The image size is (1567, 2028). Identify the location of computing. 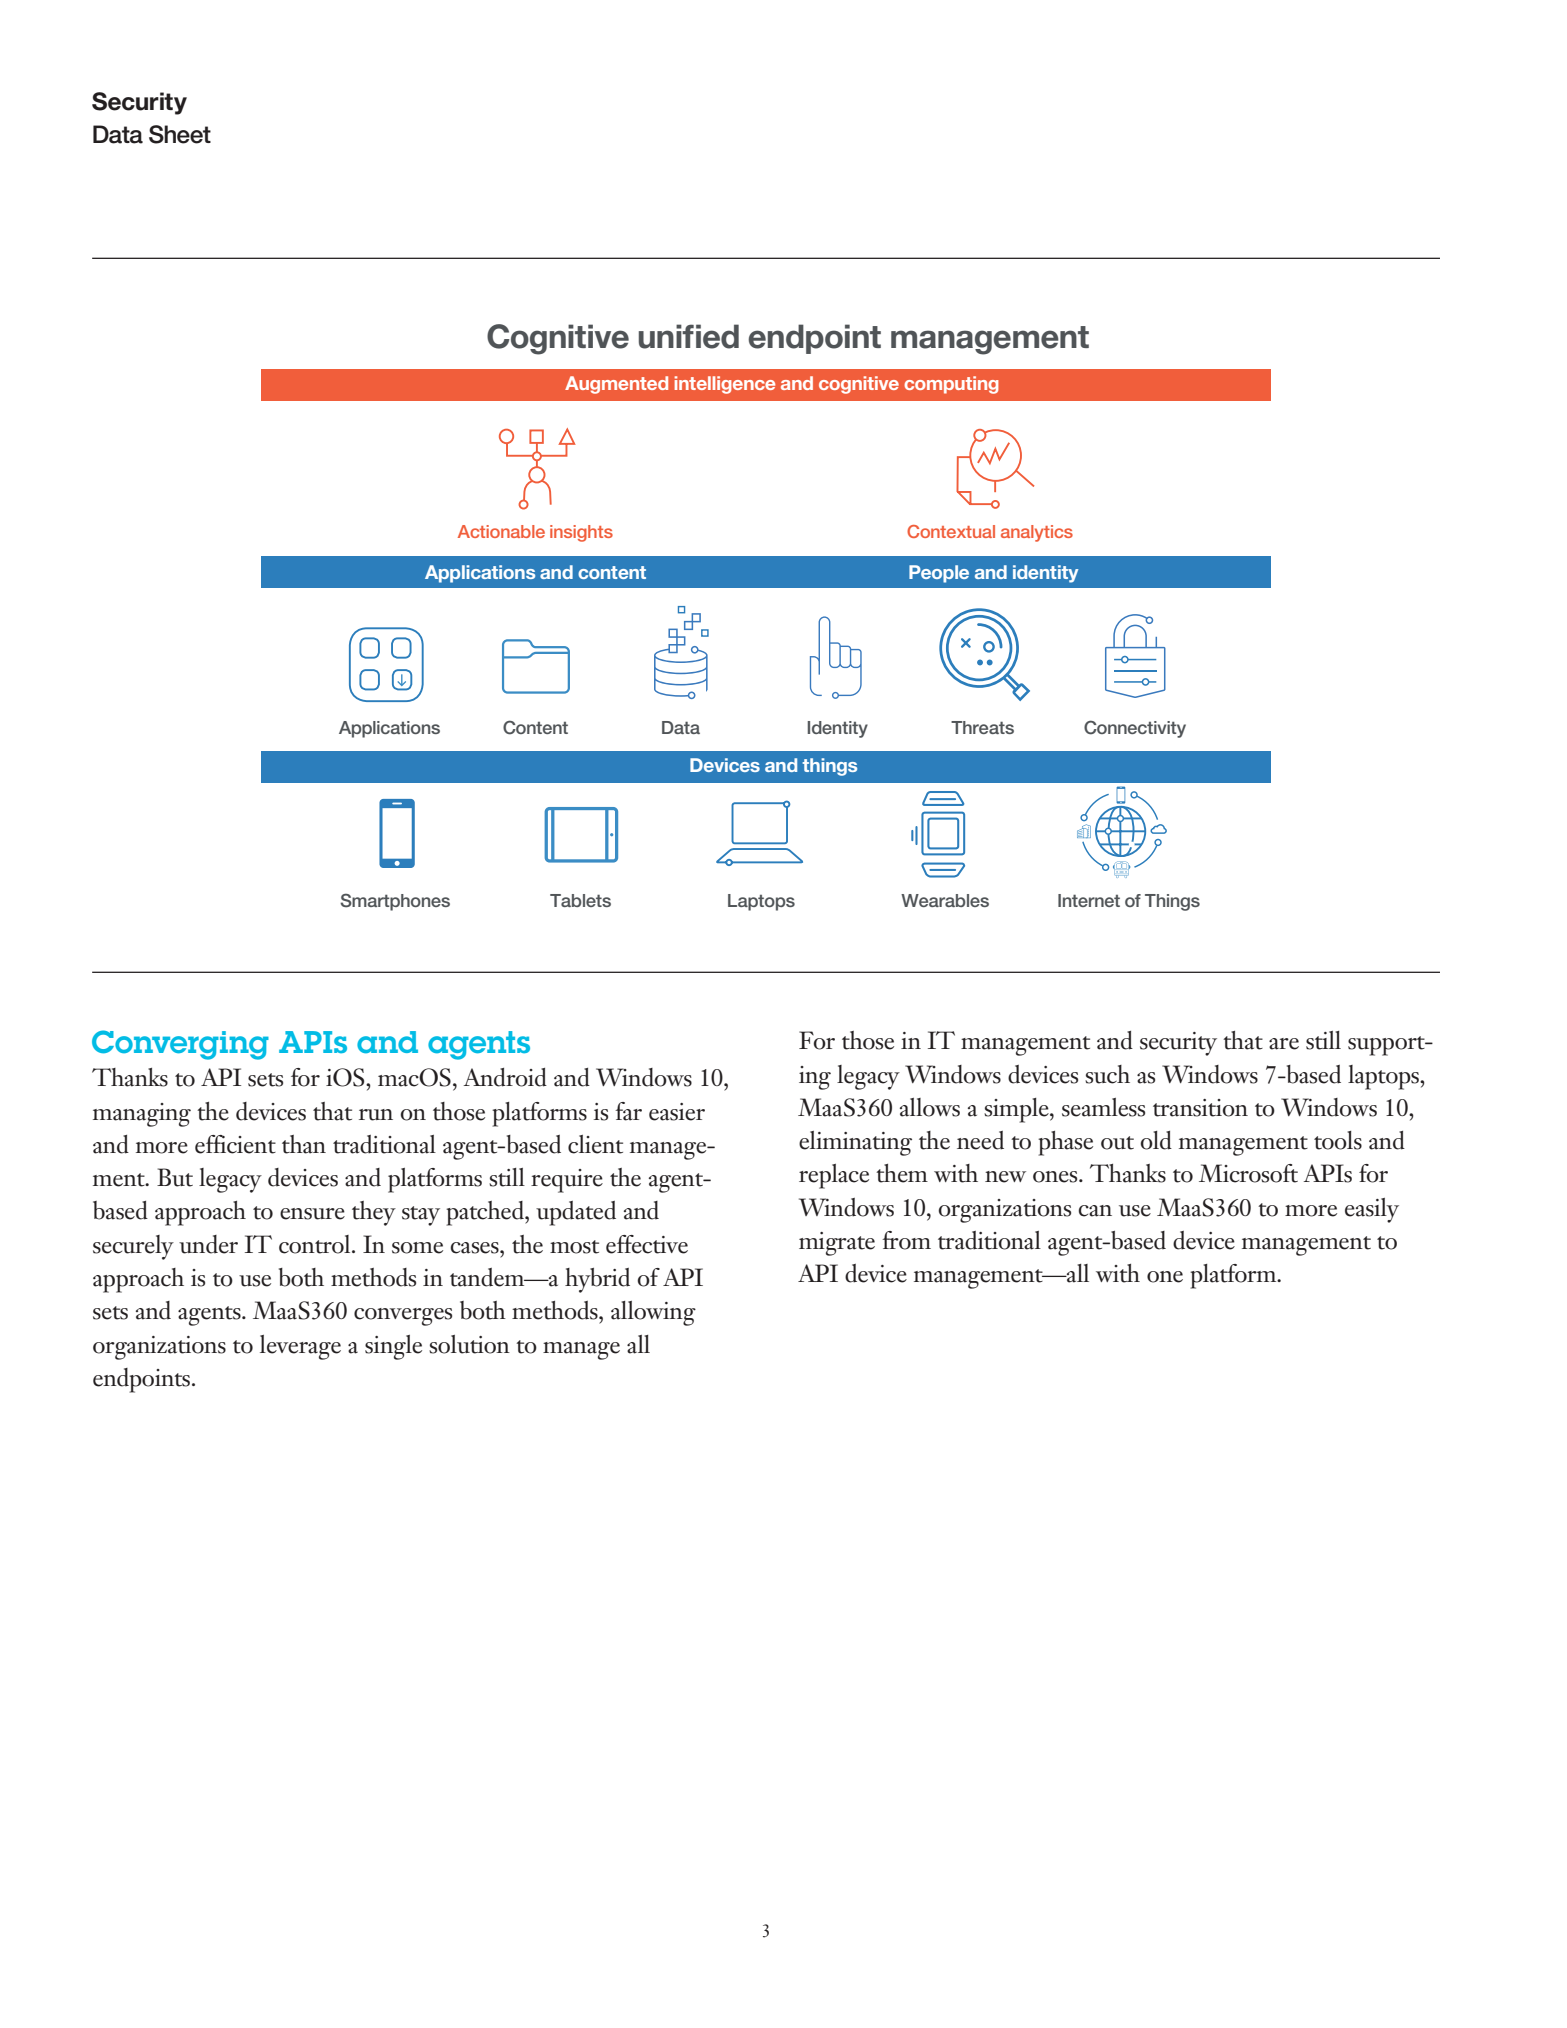
(951, 385).
